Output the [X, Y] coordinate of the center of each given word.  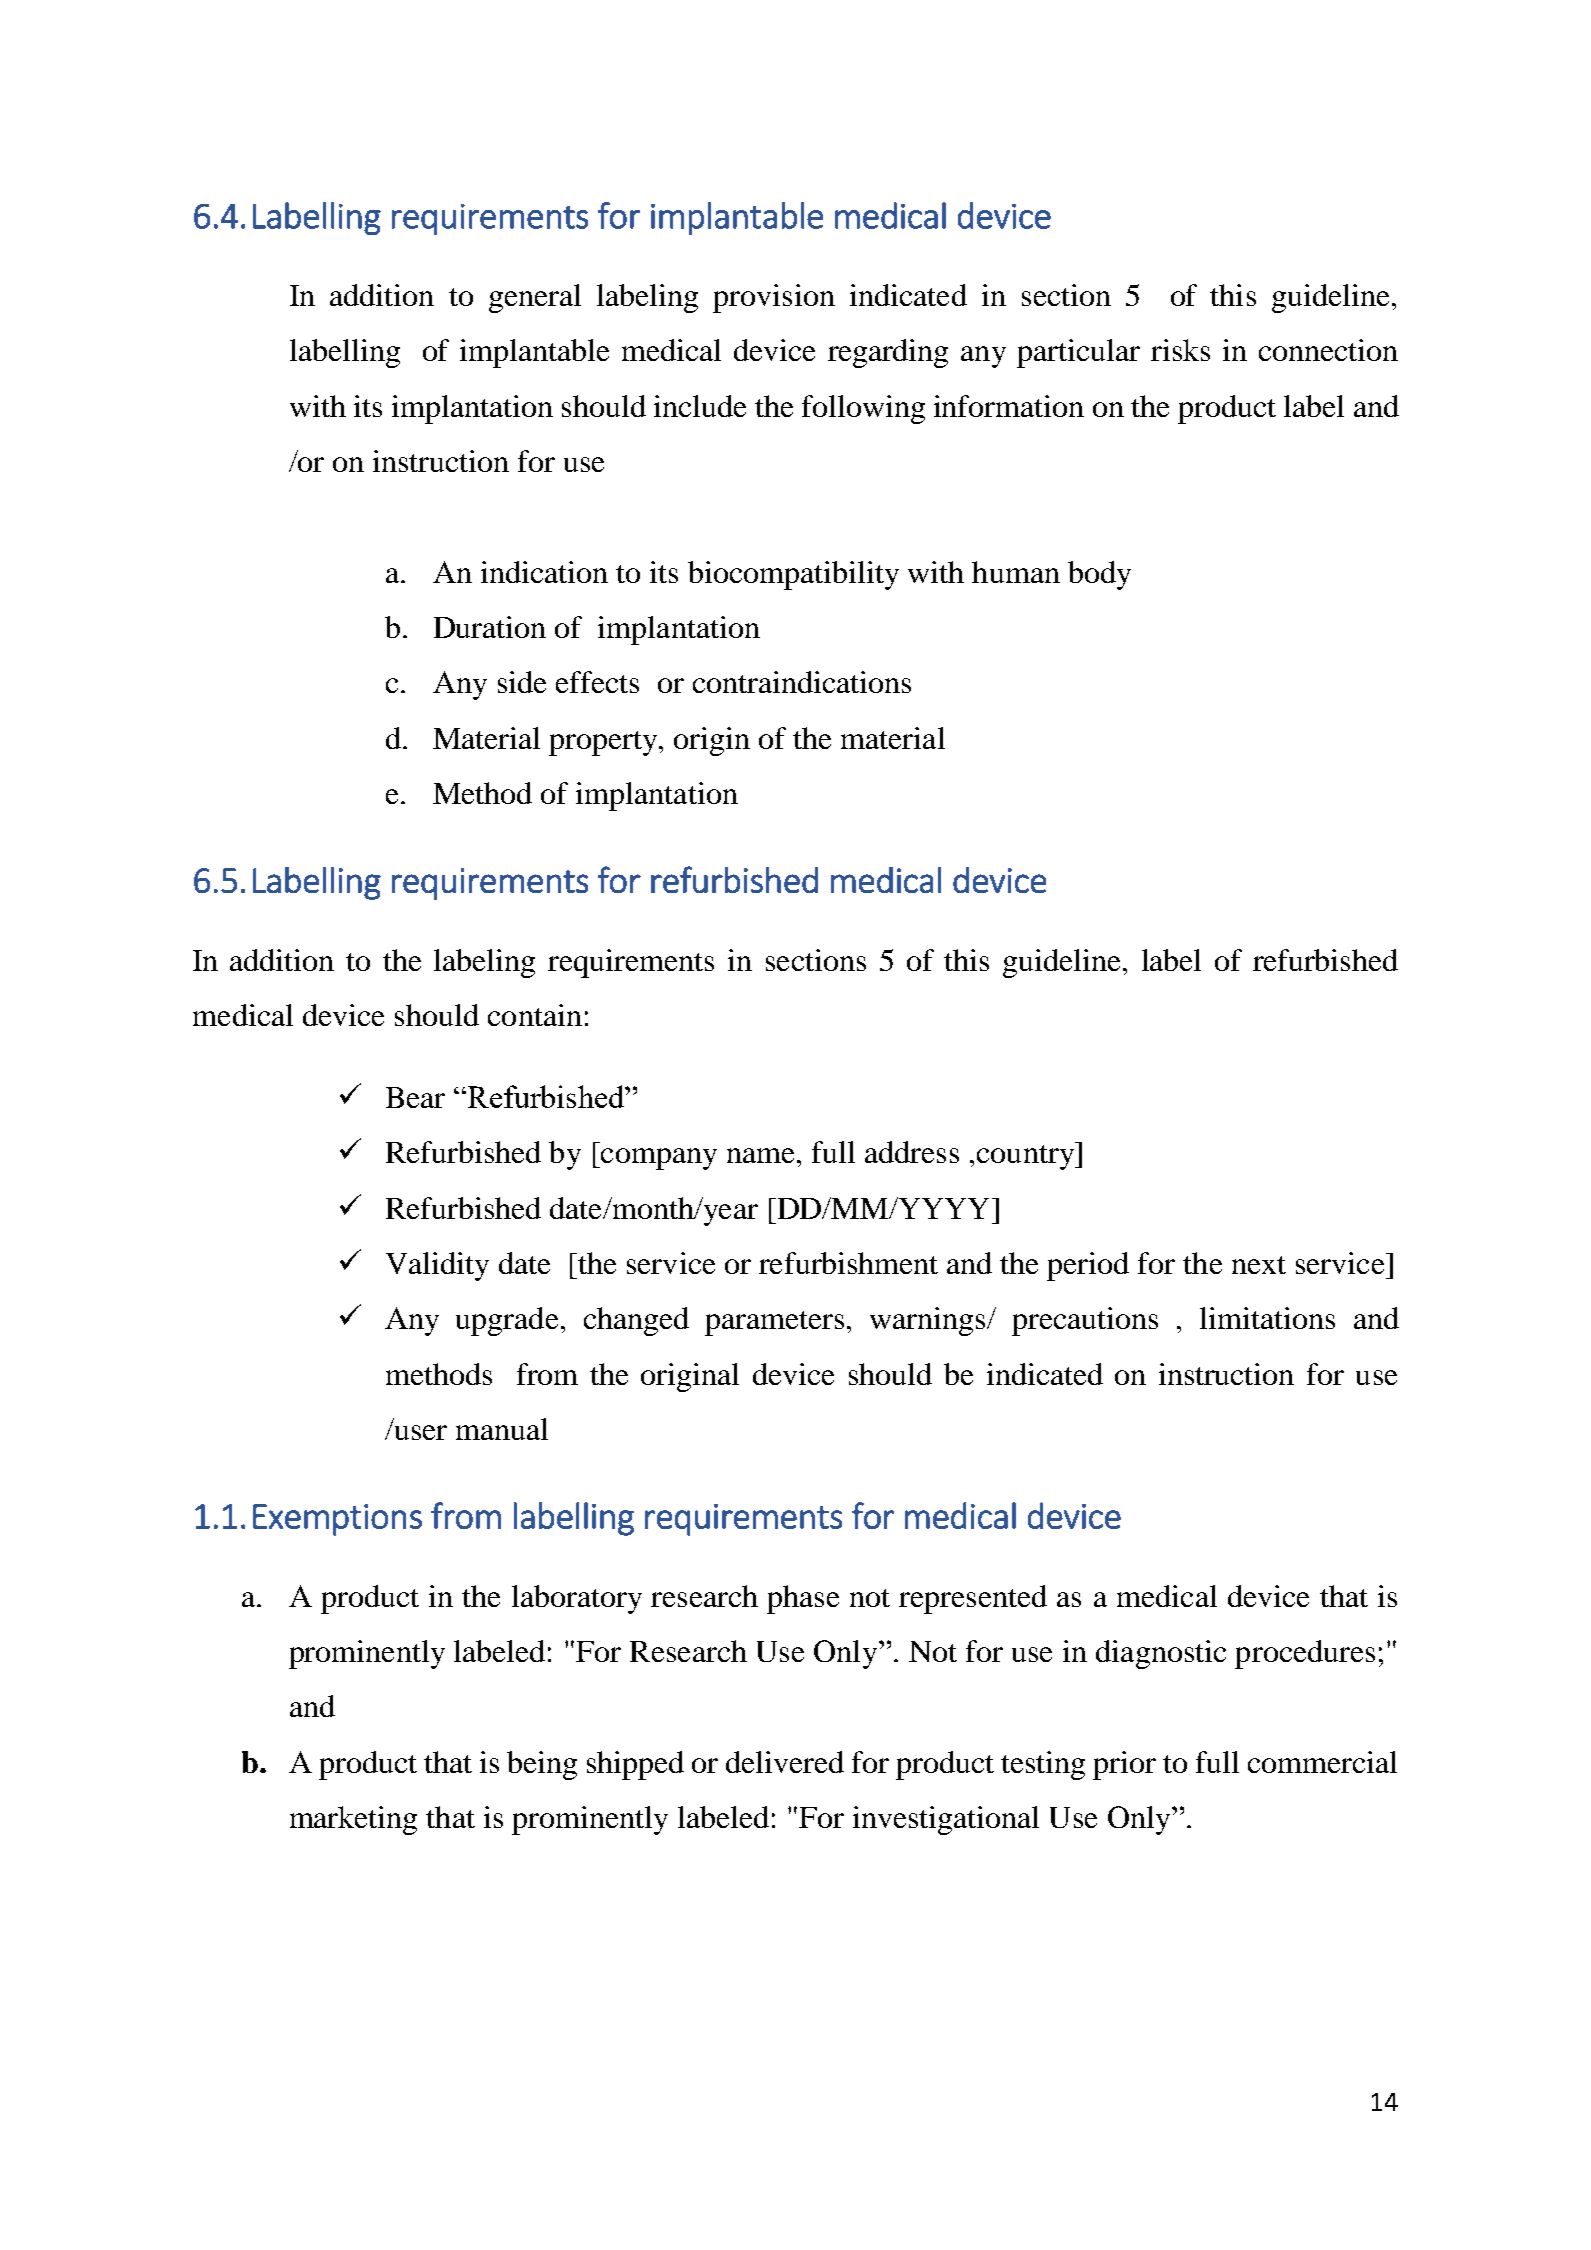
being [542, 1765]
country [1026, 1156]
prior [1124, 1765]
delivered [785, 1762]
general [535, 298]
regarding [888, 353]
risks [1180, 350]
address [912, 1152]
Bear [415, 1097]
